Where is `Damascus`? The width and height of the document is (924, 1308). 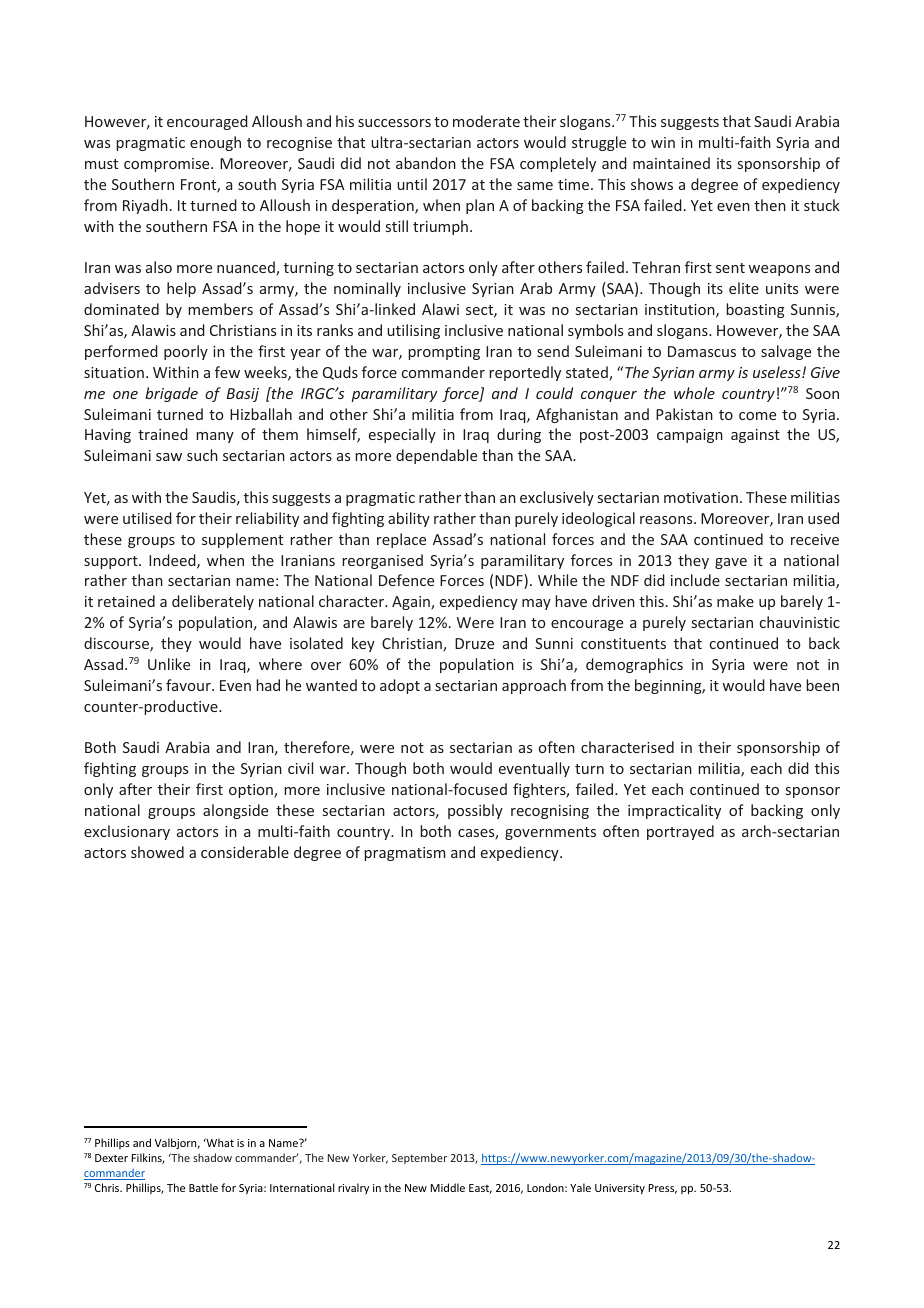
Damascus is located at coordinates (702, 351).
